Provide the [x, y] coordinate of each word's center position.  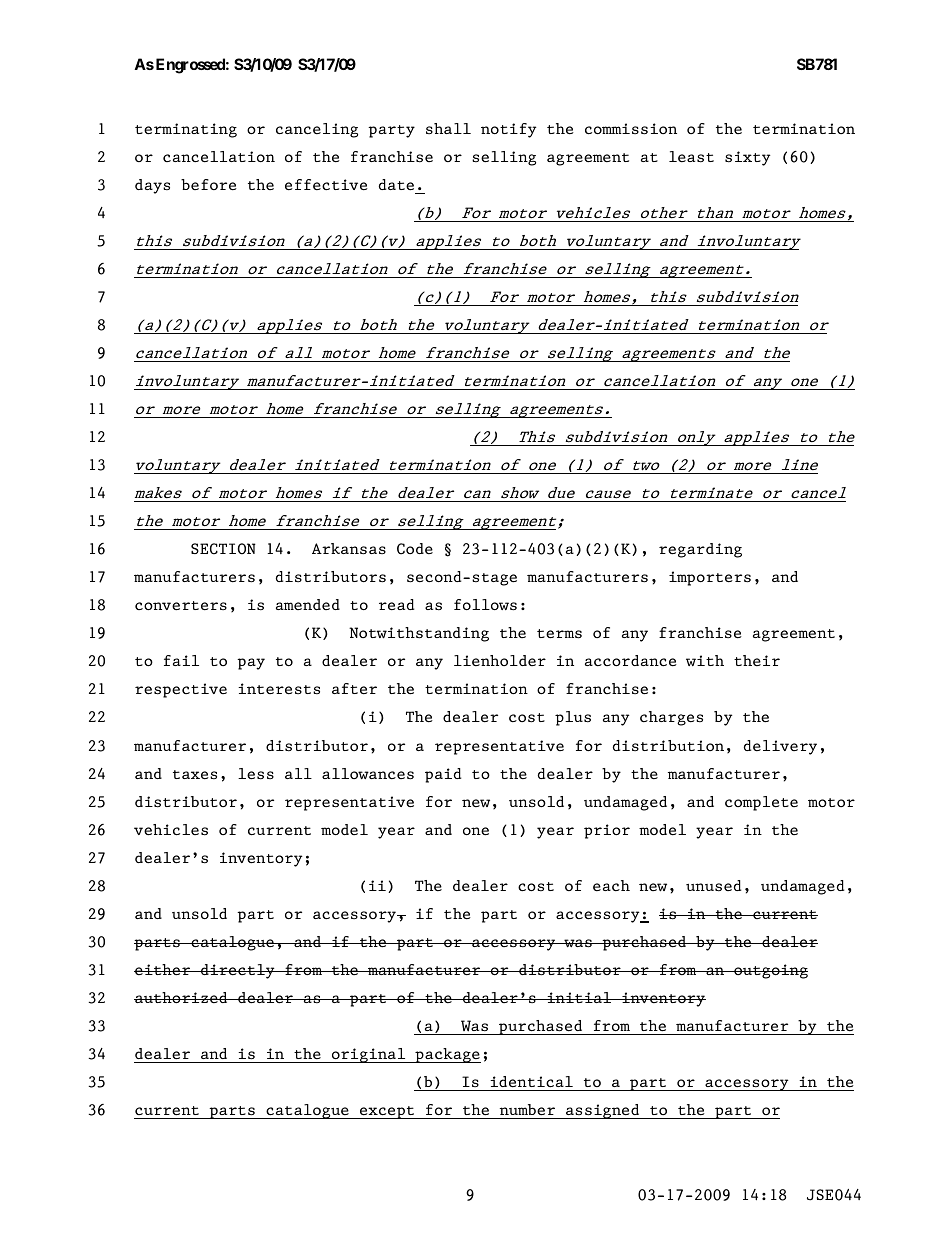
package [447, 1055]
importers [710, 578]
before [209, 185]
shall [448, 128]
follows [485, 605]
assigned [603, 1111]
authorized [182, 997]
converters [181, 606]
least [691, 157]
